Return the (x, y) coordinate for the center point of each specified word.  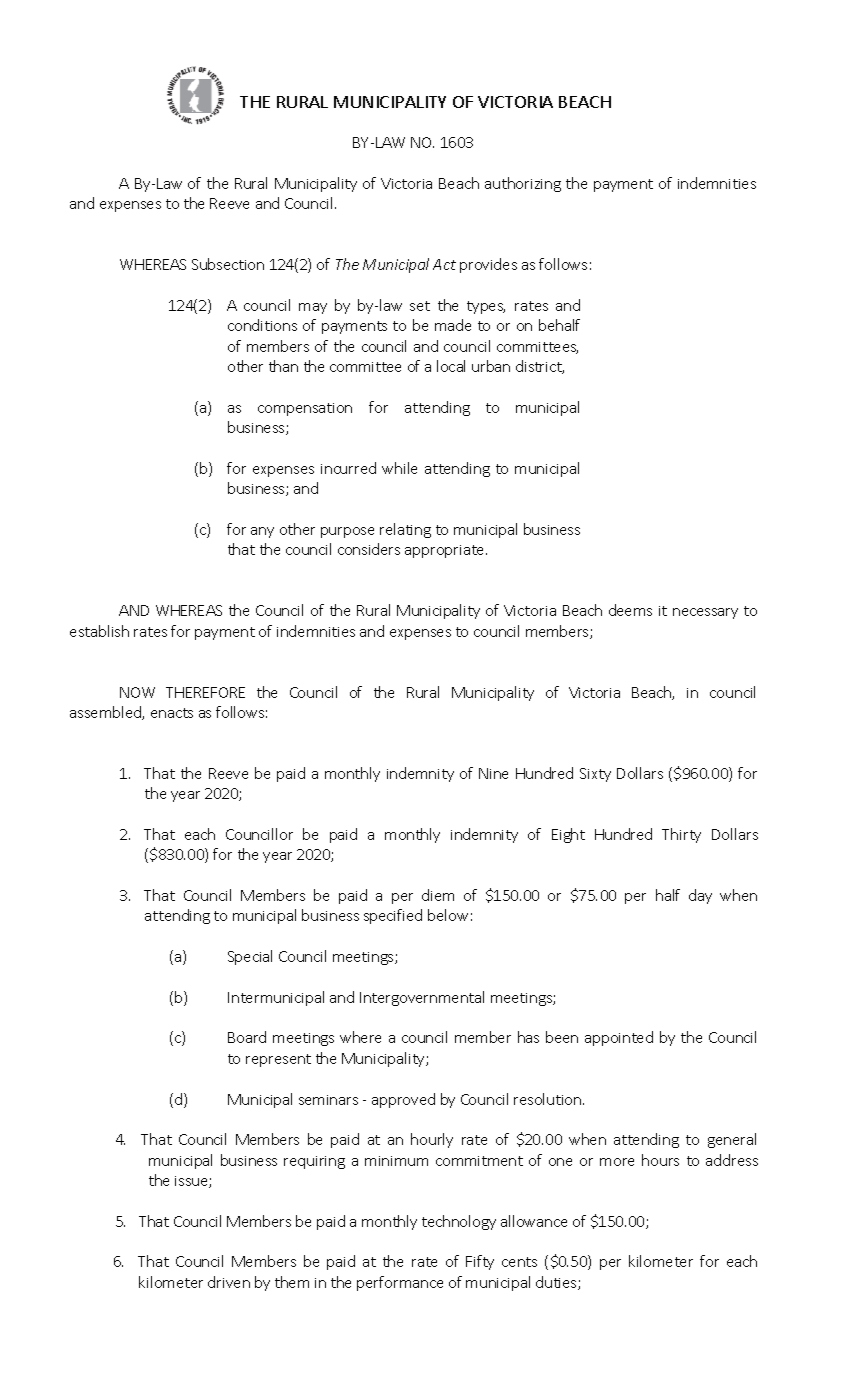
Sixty (595, 775)
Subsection (228, 264)
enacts (172, 713)
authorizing (523, 184)
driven (229, 1282)
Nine (493, 773)
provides (488, 265)
